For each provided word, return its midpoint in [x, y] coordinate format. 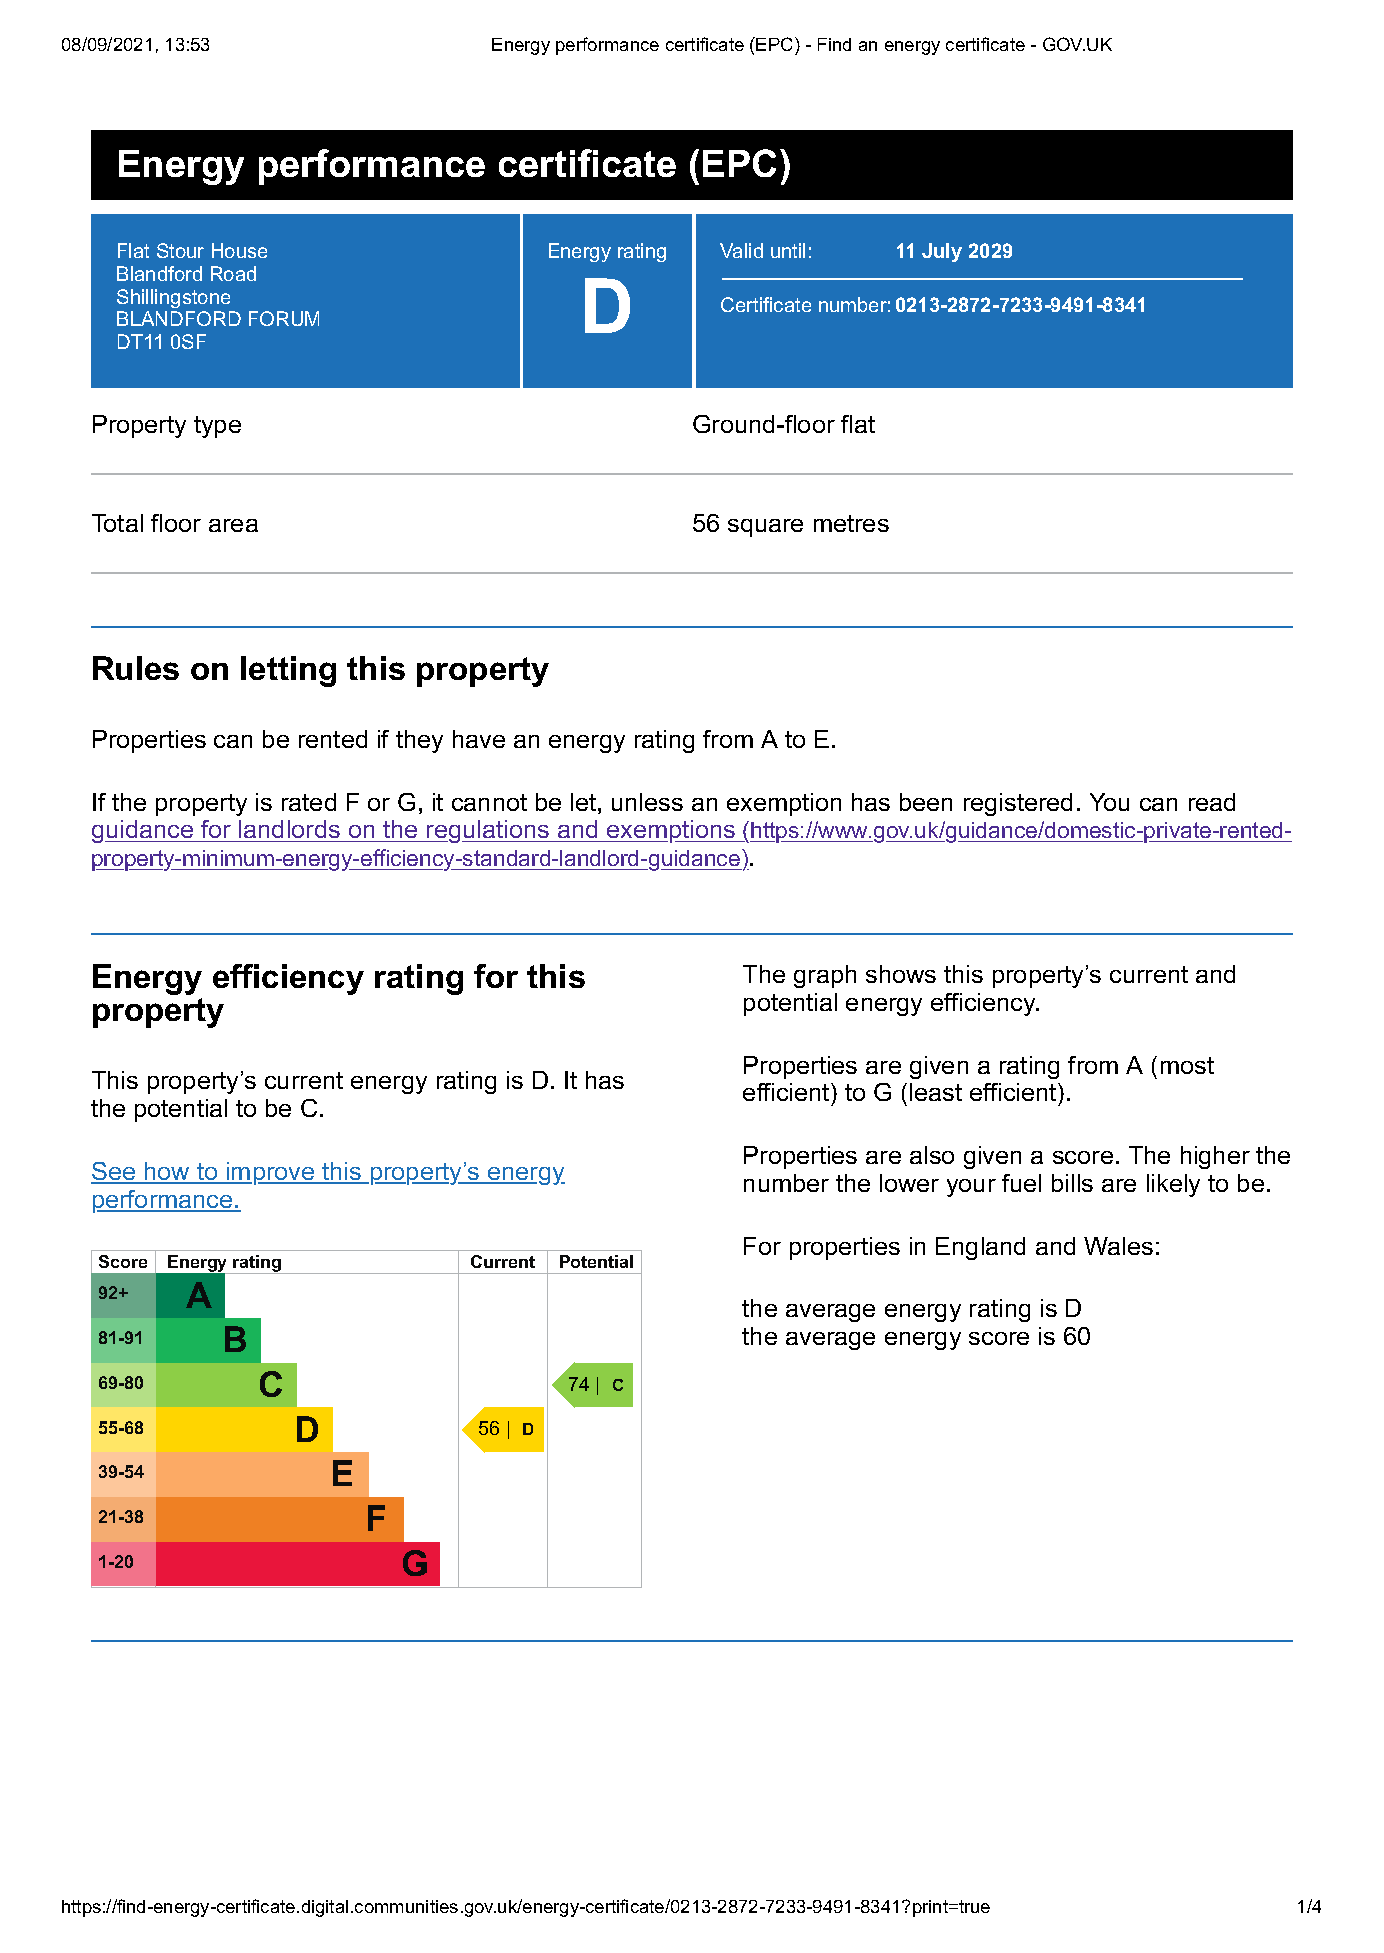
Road [233, 273]
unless [647, 802]
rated [309, 802]
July [942, 252]
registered [1018, 804]
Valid [741, 250]
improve [270, 1173]
